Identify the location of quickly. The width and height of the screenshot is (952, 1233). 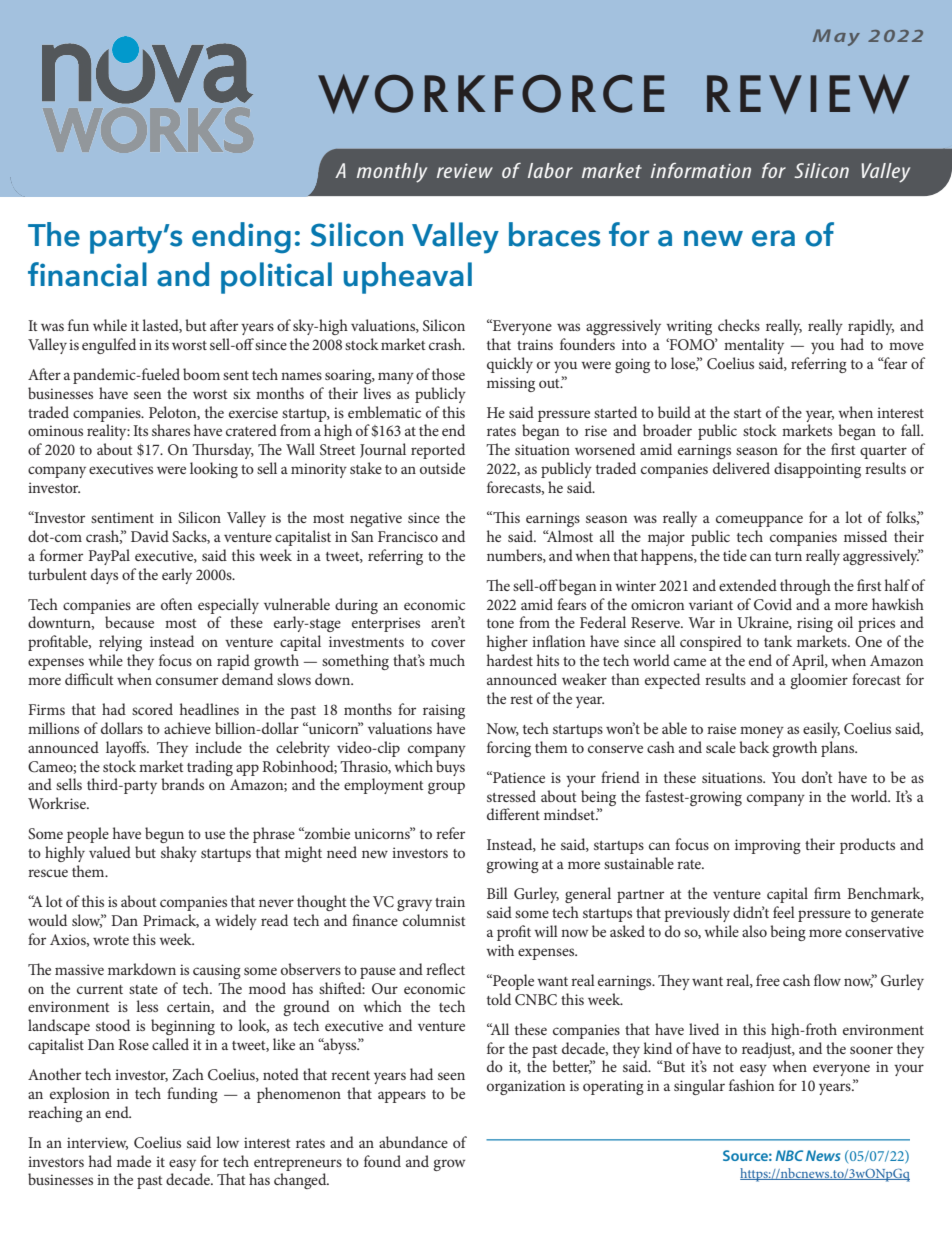
(510, 365).
